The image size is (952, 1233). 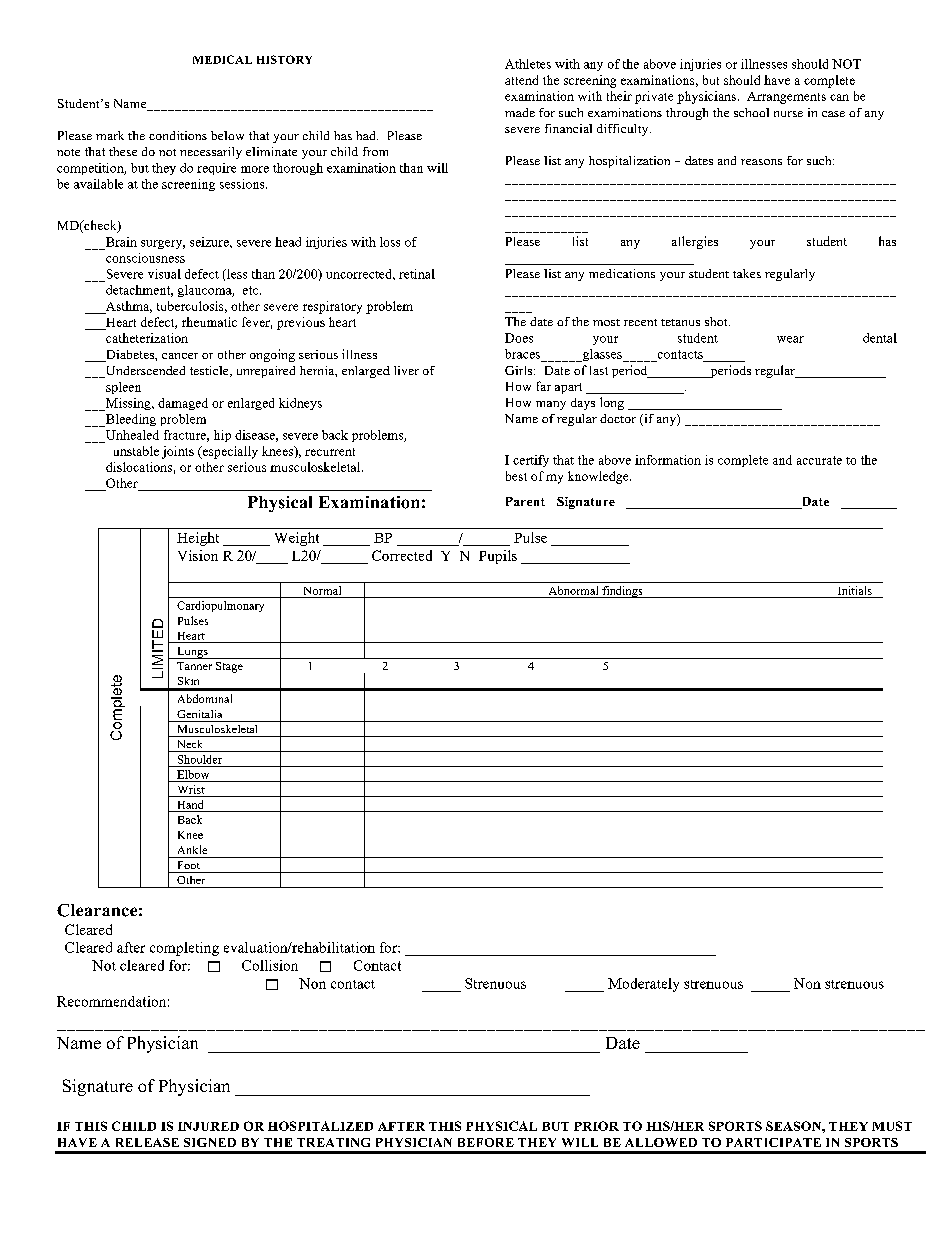 I want to click on INJURED, so click(x=208, y=1126).
